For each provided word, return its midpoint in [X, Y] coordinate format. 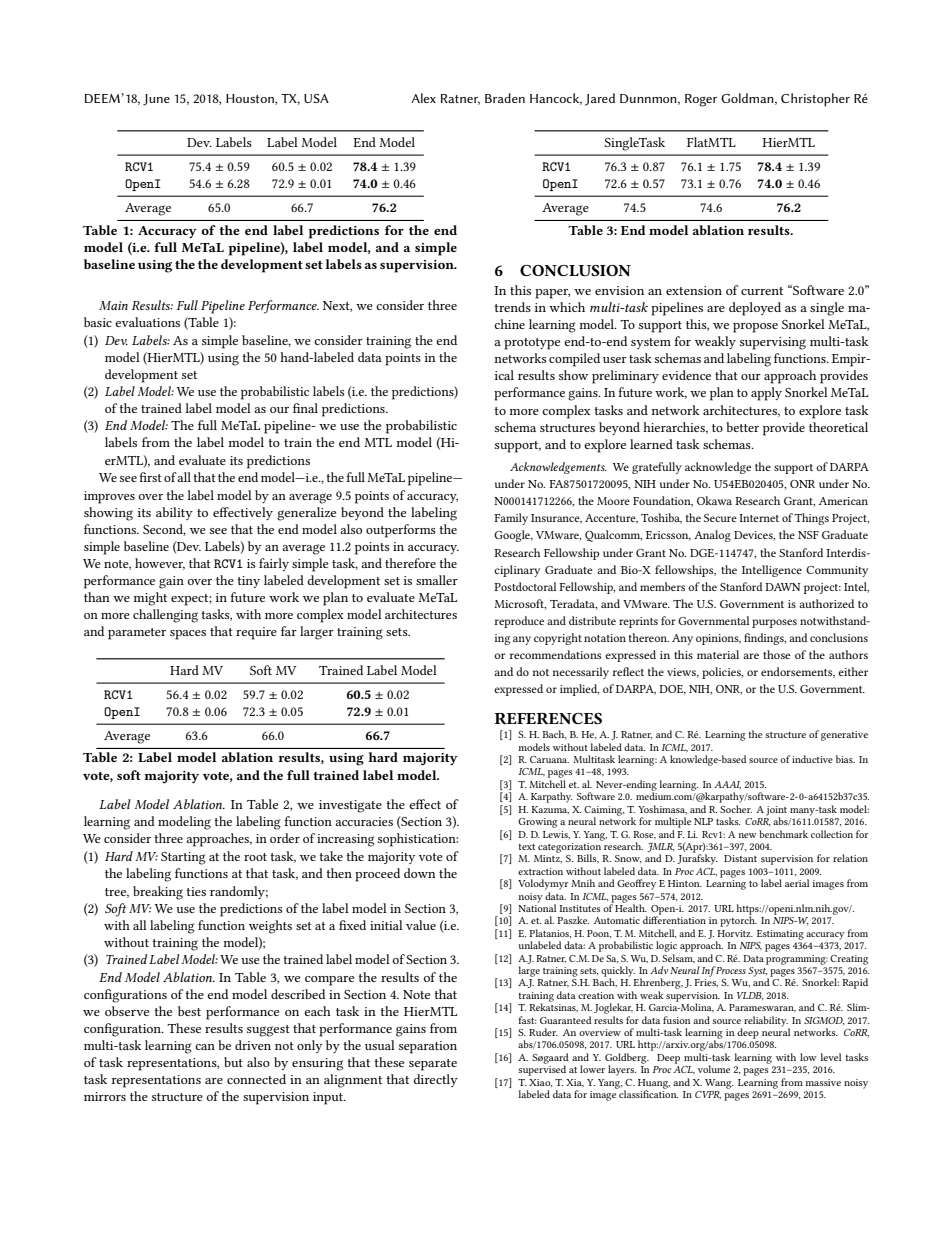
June [156, 100]
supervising [773, 343]
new [747, 835]
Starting [183, 858]
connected [256, 1079]
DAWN [783, 587]
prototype [532, 344]
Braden [505, 98]
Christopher [815, 100]
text [526, 847]
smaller [437, 580]
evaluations [147, 322]
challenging [165, 616]
